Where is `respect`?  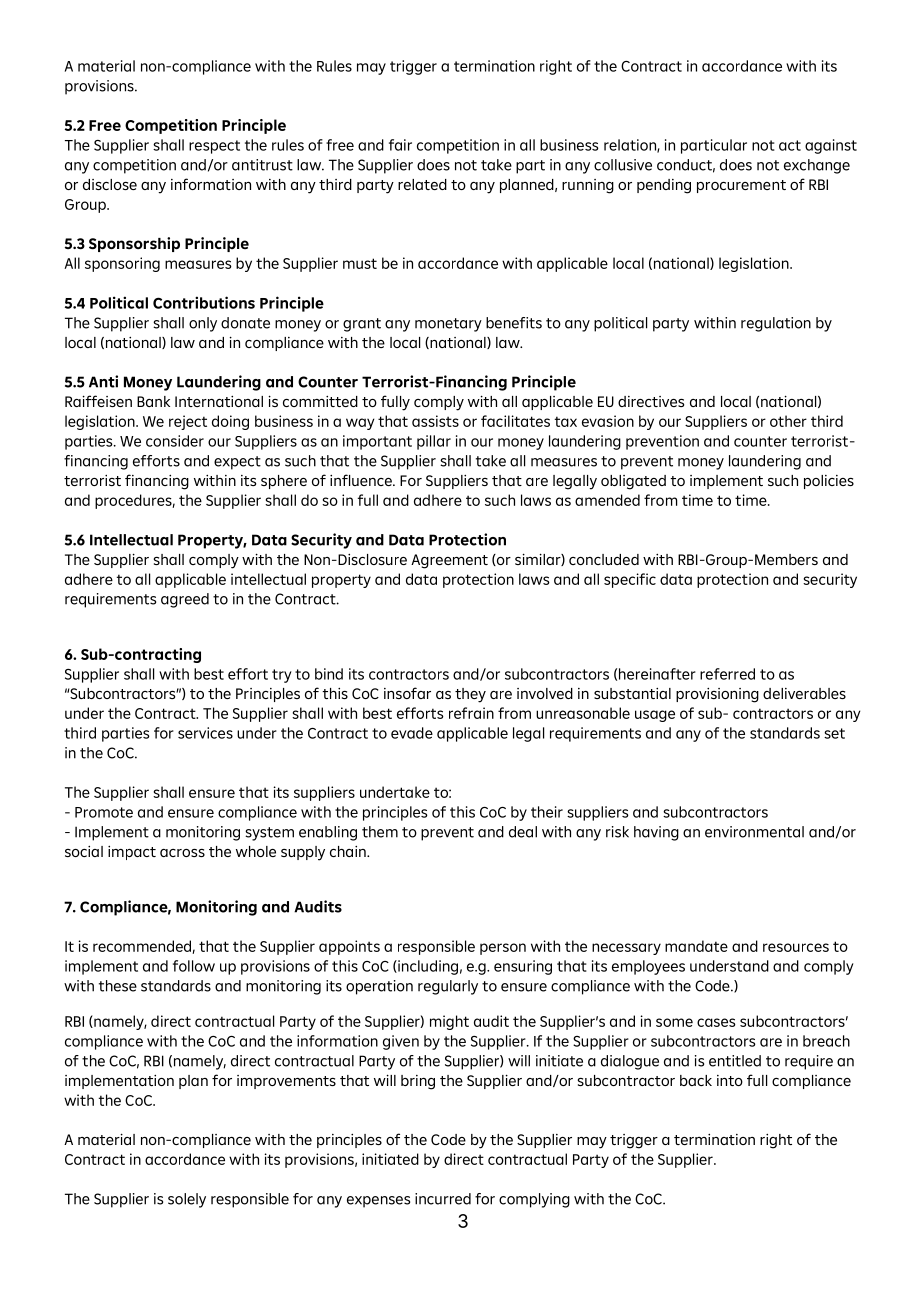
respect is located at coordinates (214, 147).
